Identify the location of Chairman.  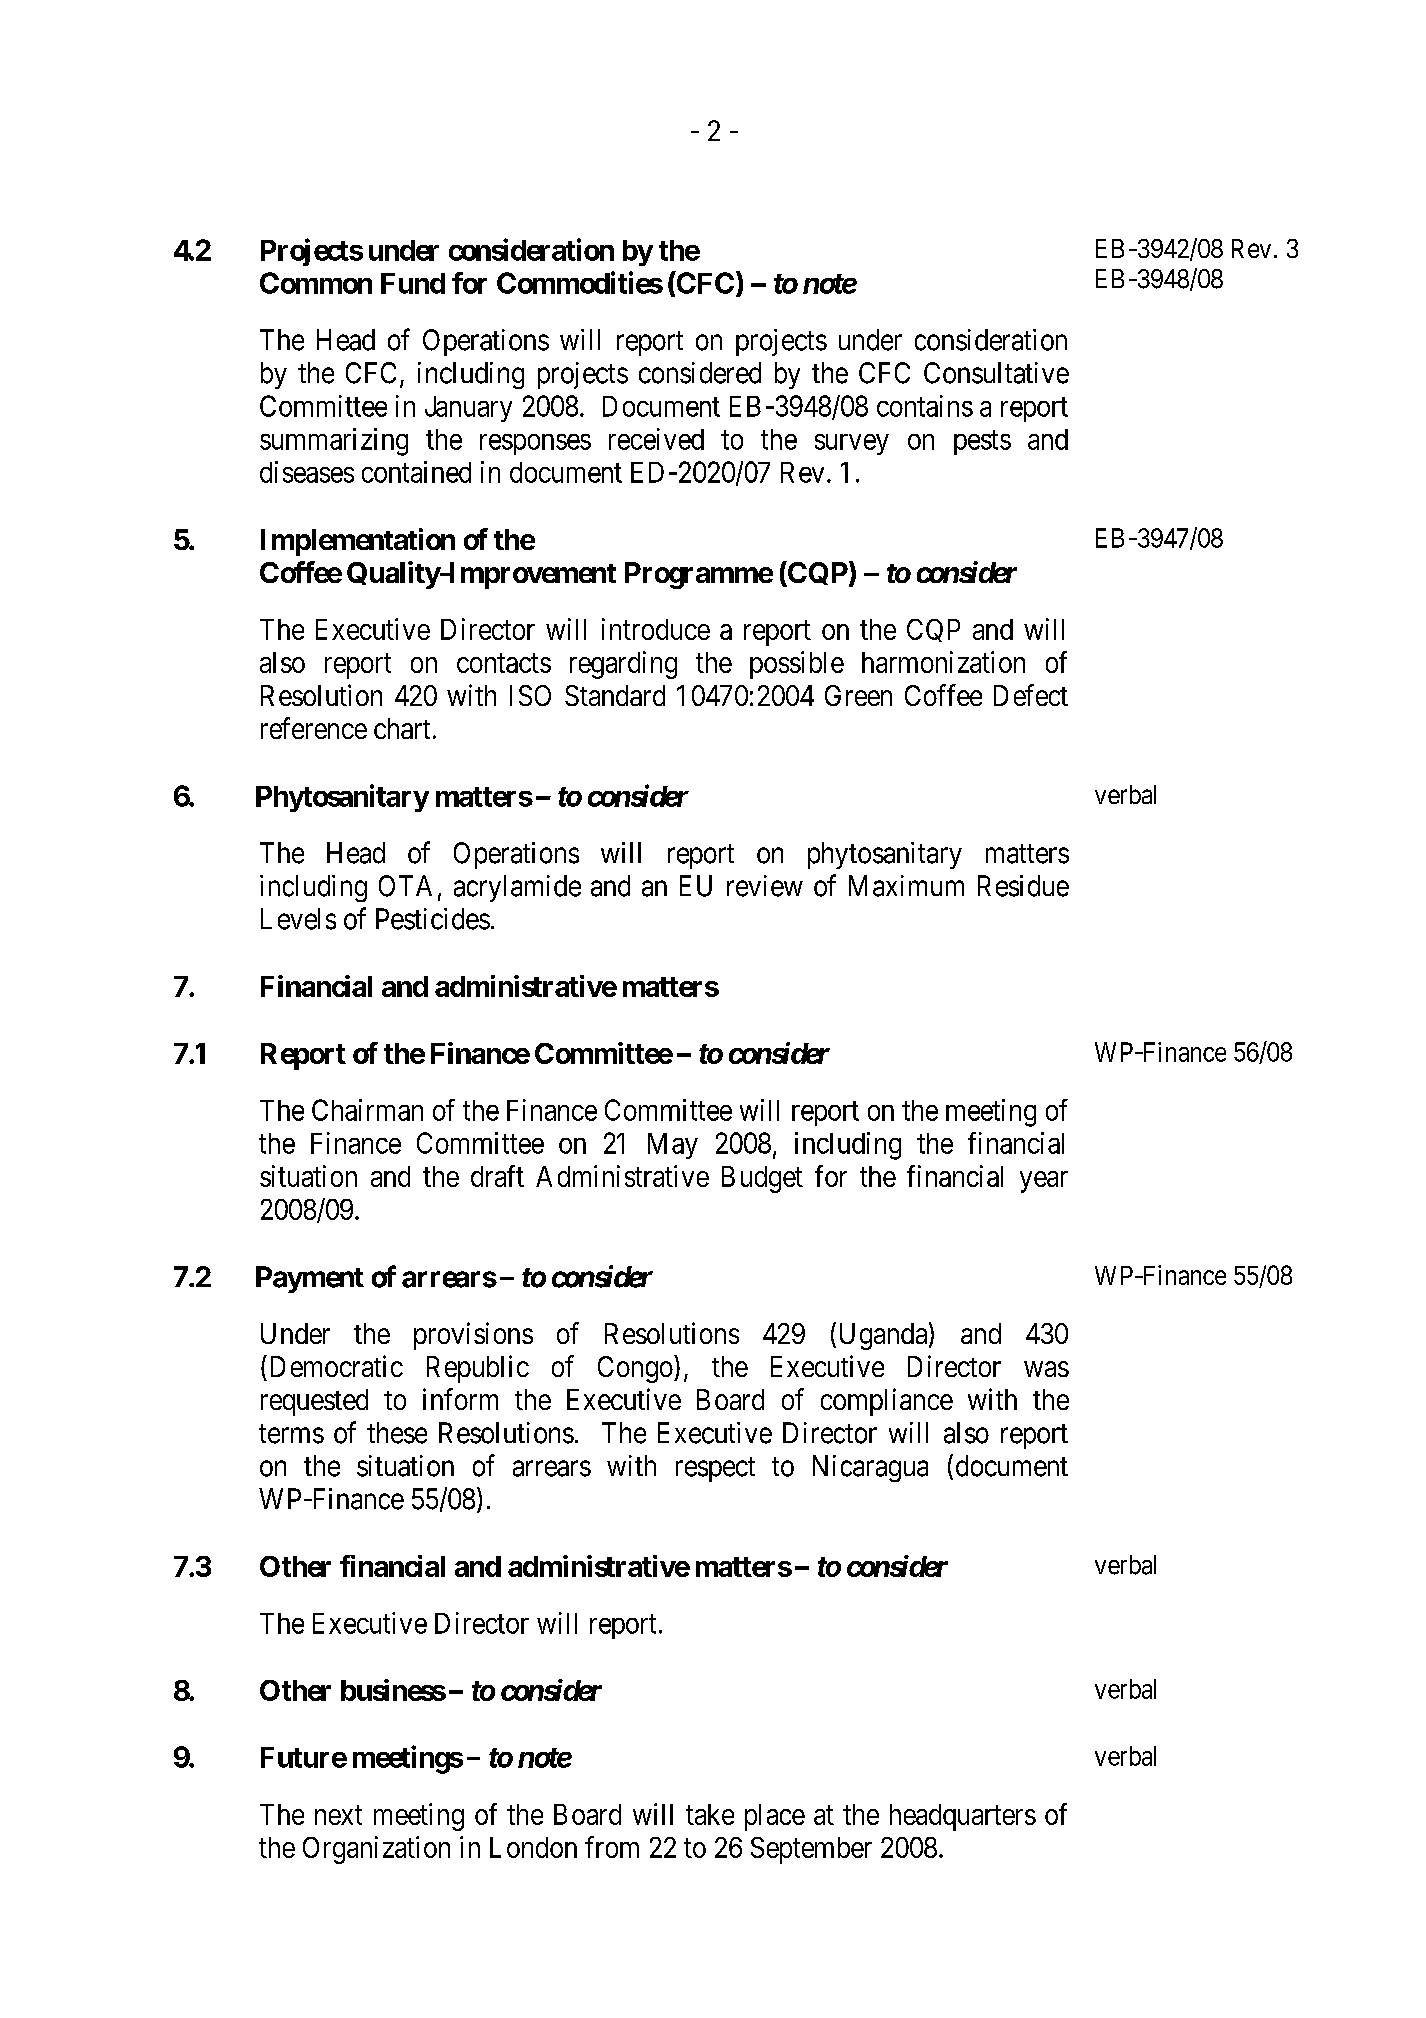
(367, 1110).
